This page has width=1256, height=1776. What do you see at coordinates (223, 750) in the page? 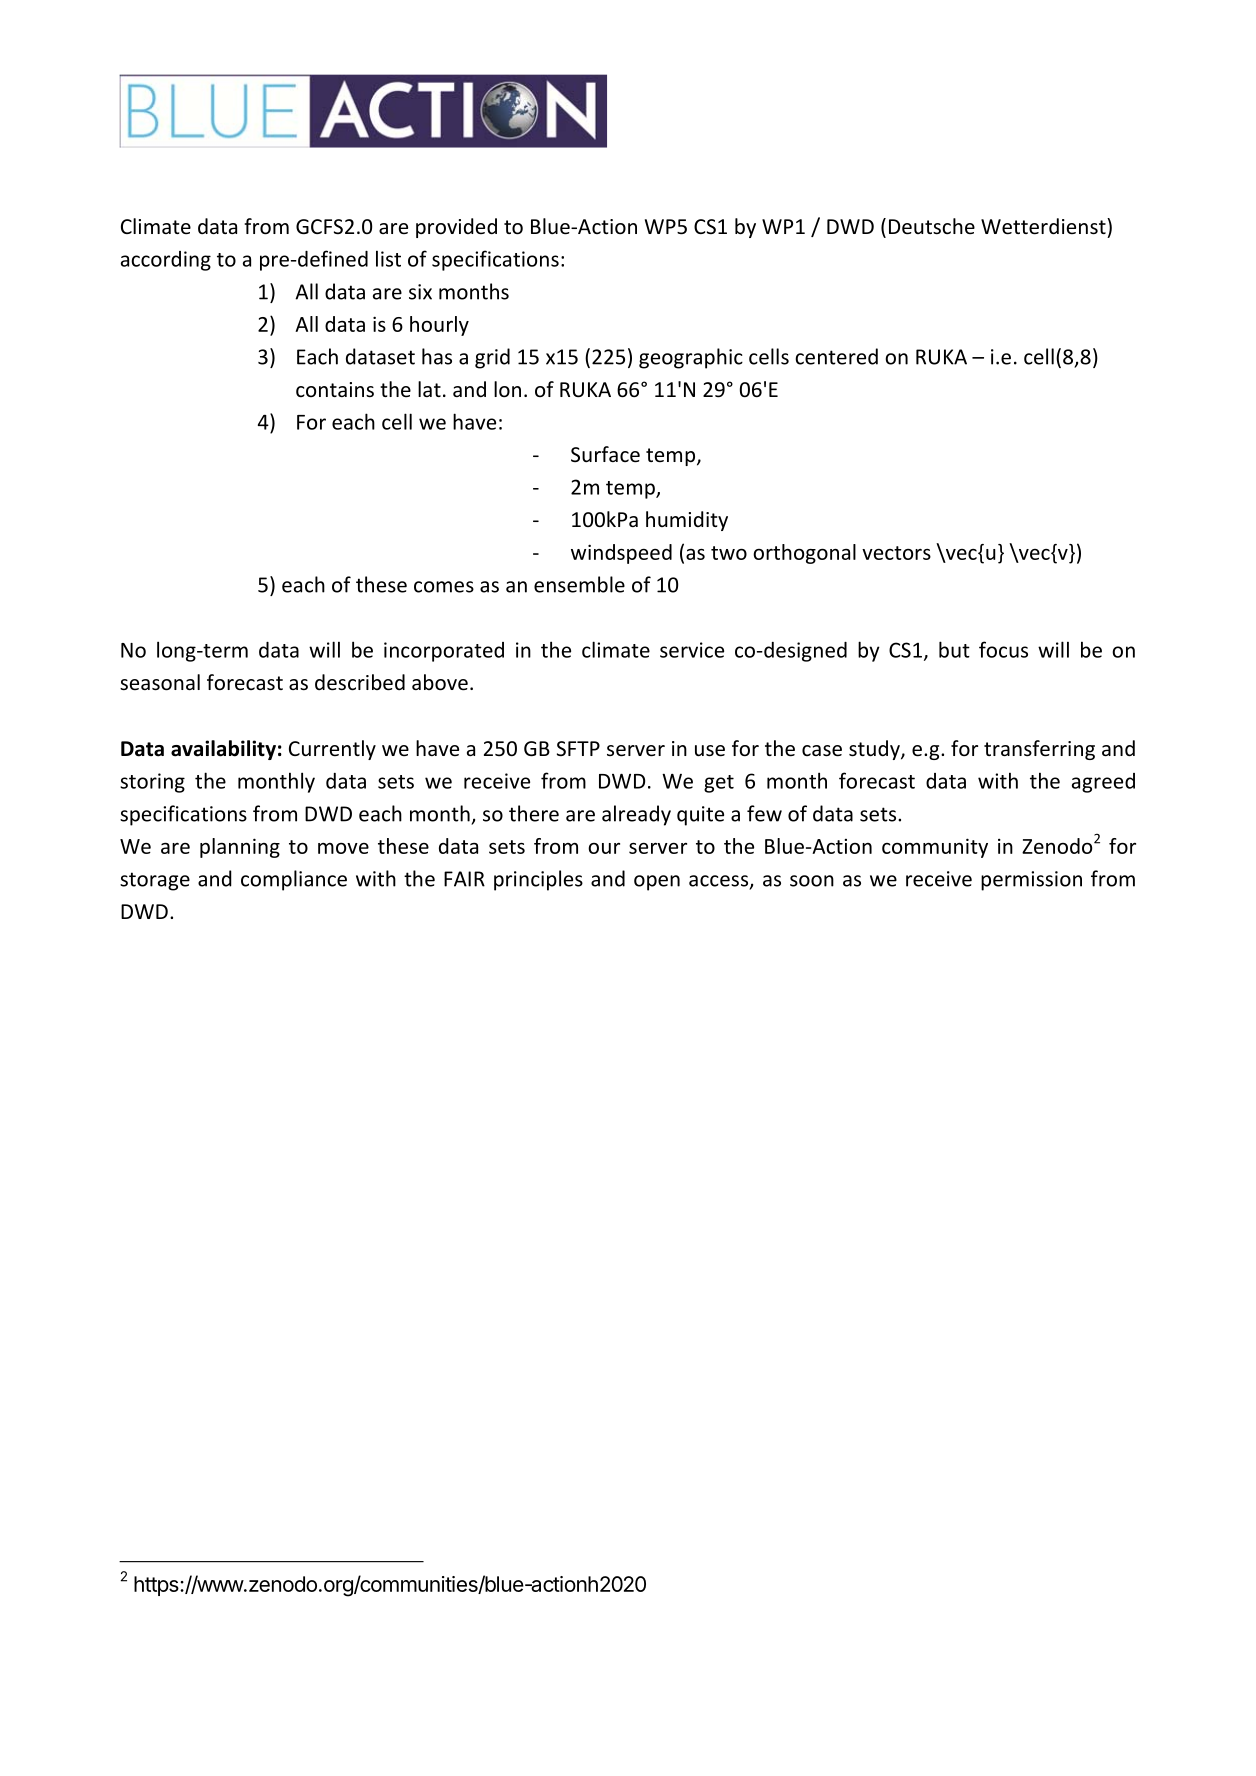
I see `availability` at bounding box center [223, 750].
